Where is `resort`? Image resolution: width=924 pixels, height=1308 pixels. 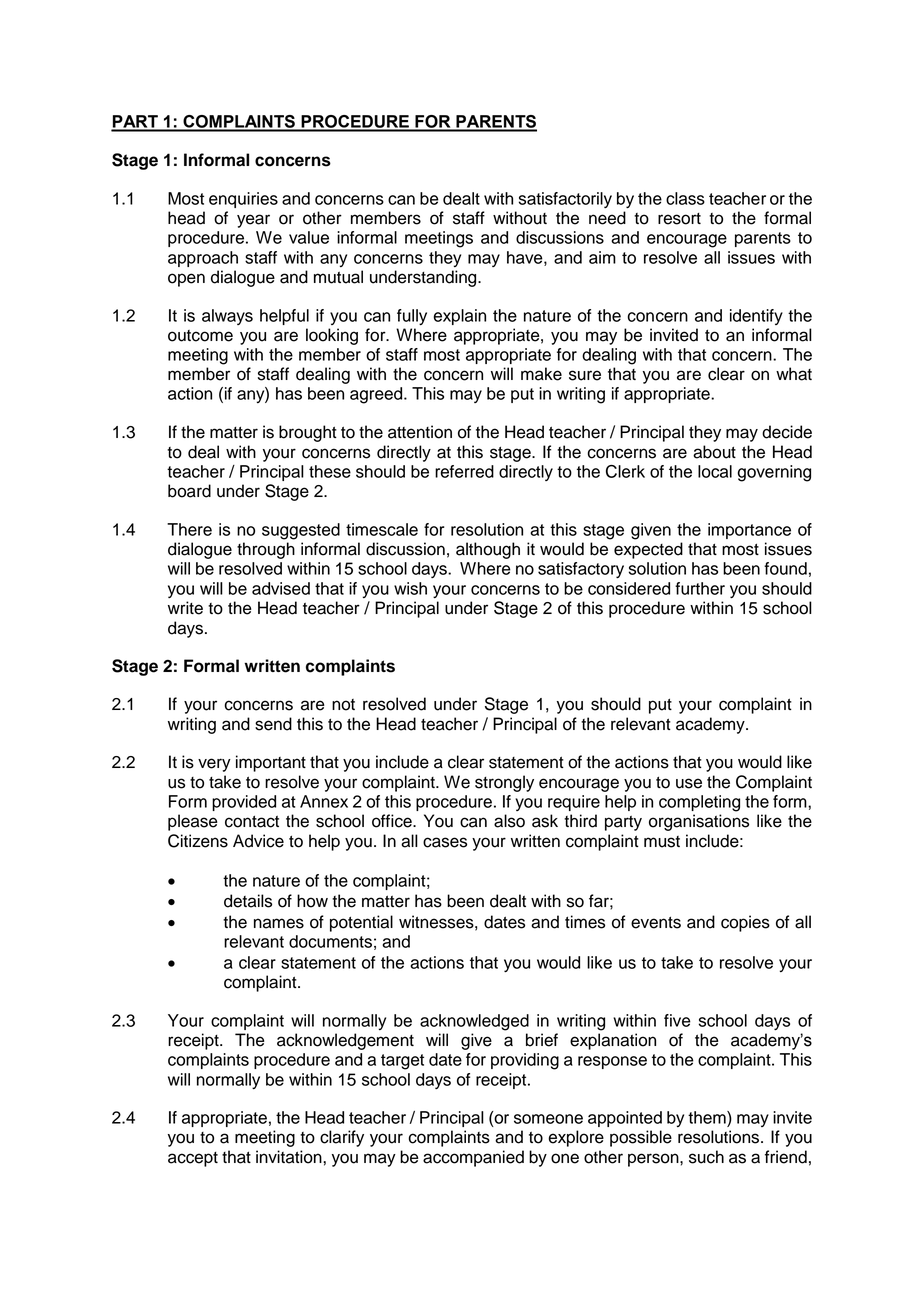 resort is located at coordinates (679, 219).
